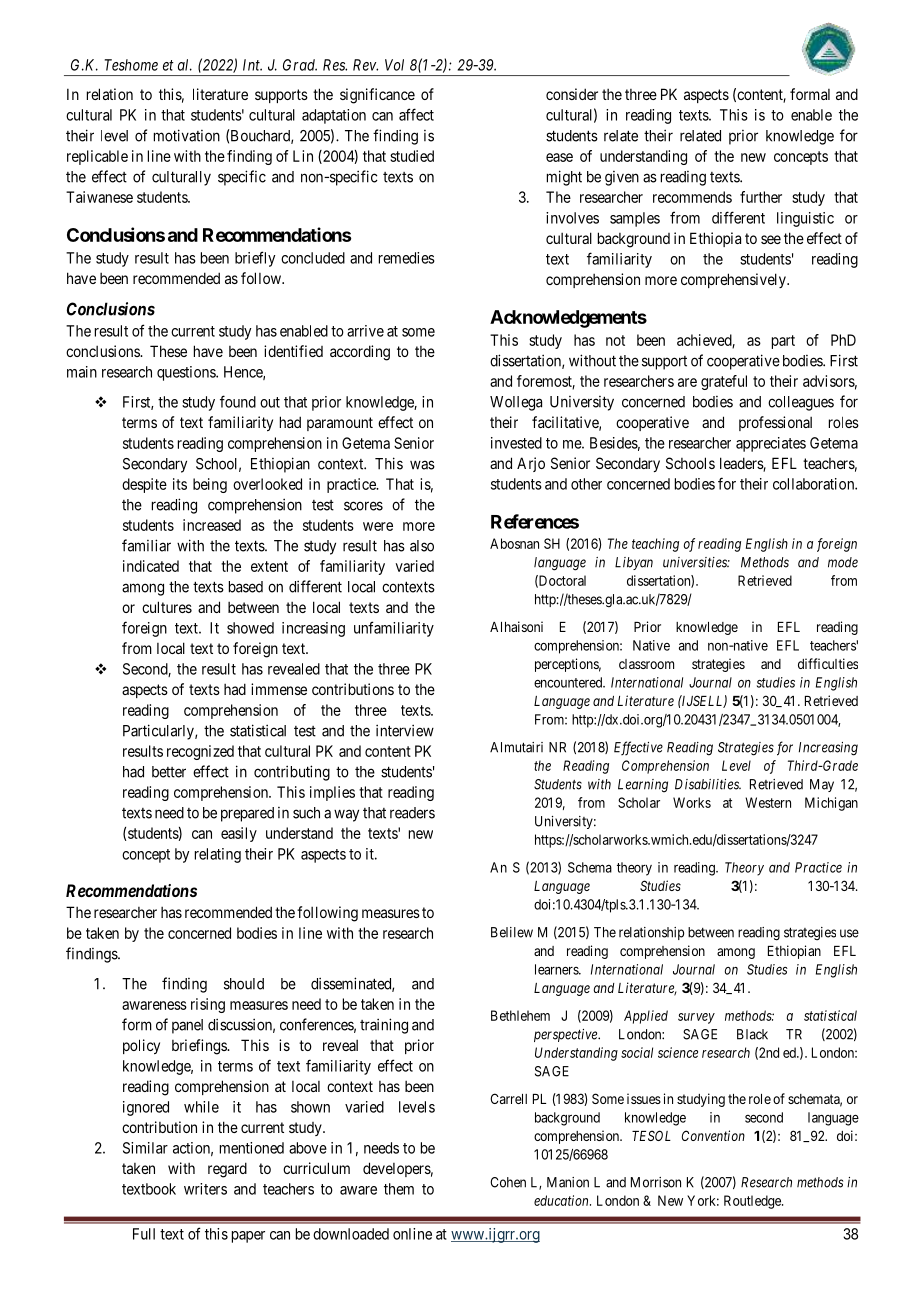 Image resolution: width=924 pixels, height=1308 pixels. What do you see at coordinates (412, 813) in the page?
I see `readers` at bounding box center [412, 813].
